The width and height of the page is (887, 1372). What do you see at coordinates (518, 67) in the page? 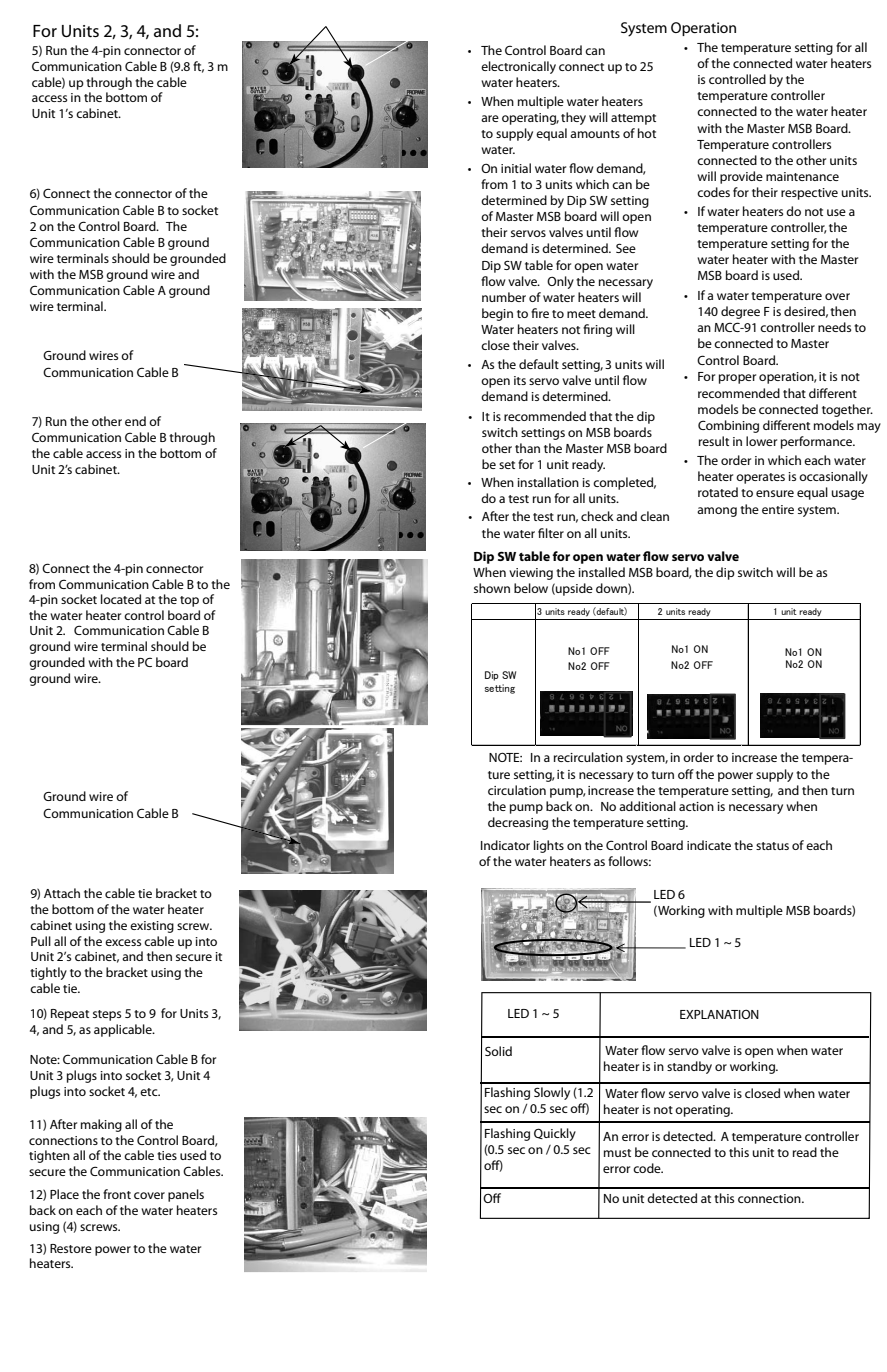
I see `electronically` at bounding box center [518, 67].
